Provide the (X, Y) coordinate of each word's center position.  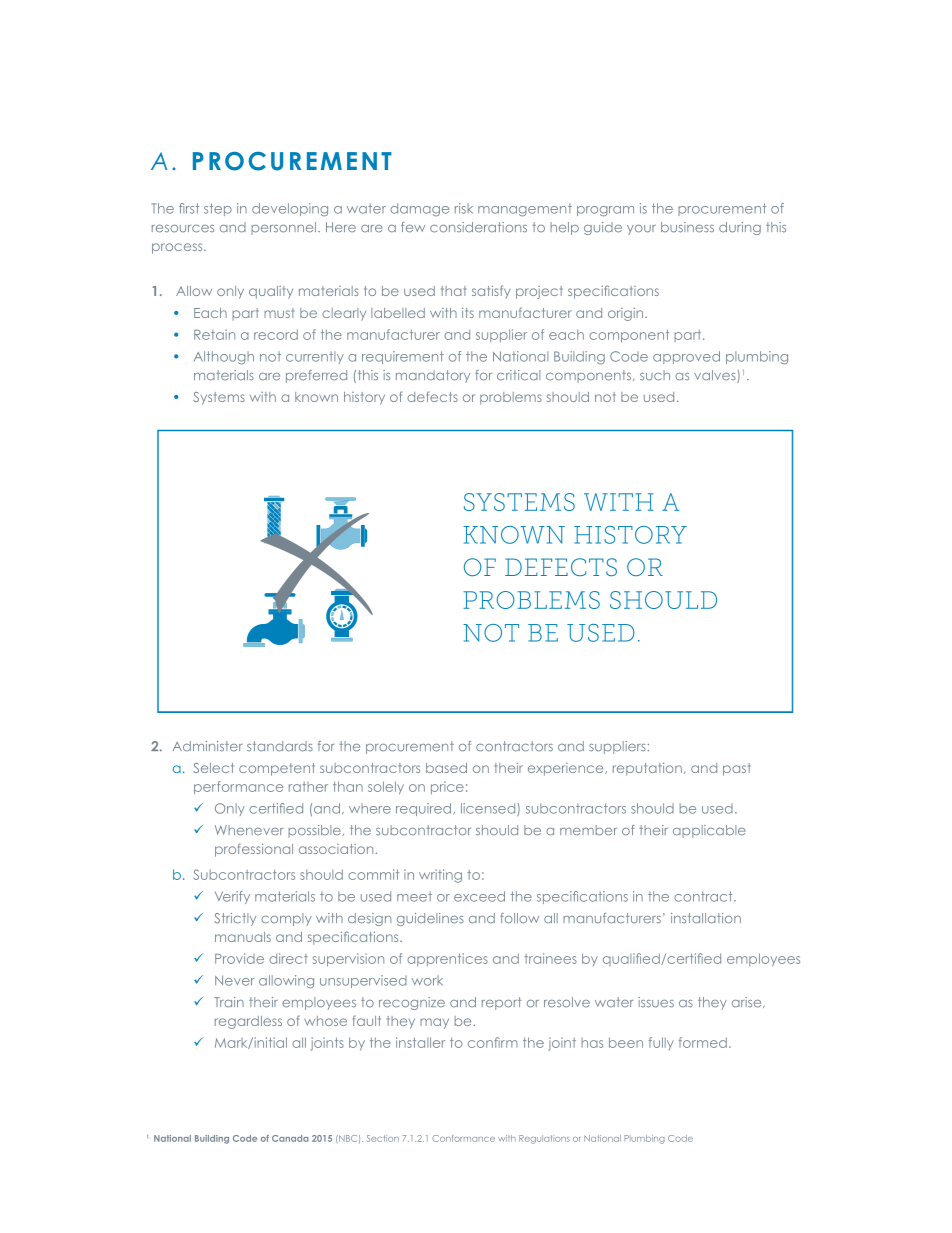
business (687, 227)
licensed (489, 809)
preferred (316, 376)
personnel (285, 228)
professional (254, 850)
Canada (290, 1138)
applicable (709, 831)
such (655, 375)
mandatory (433, 376)
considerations (478, 227)
